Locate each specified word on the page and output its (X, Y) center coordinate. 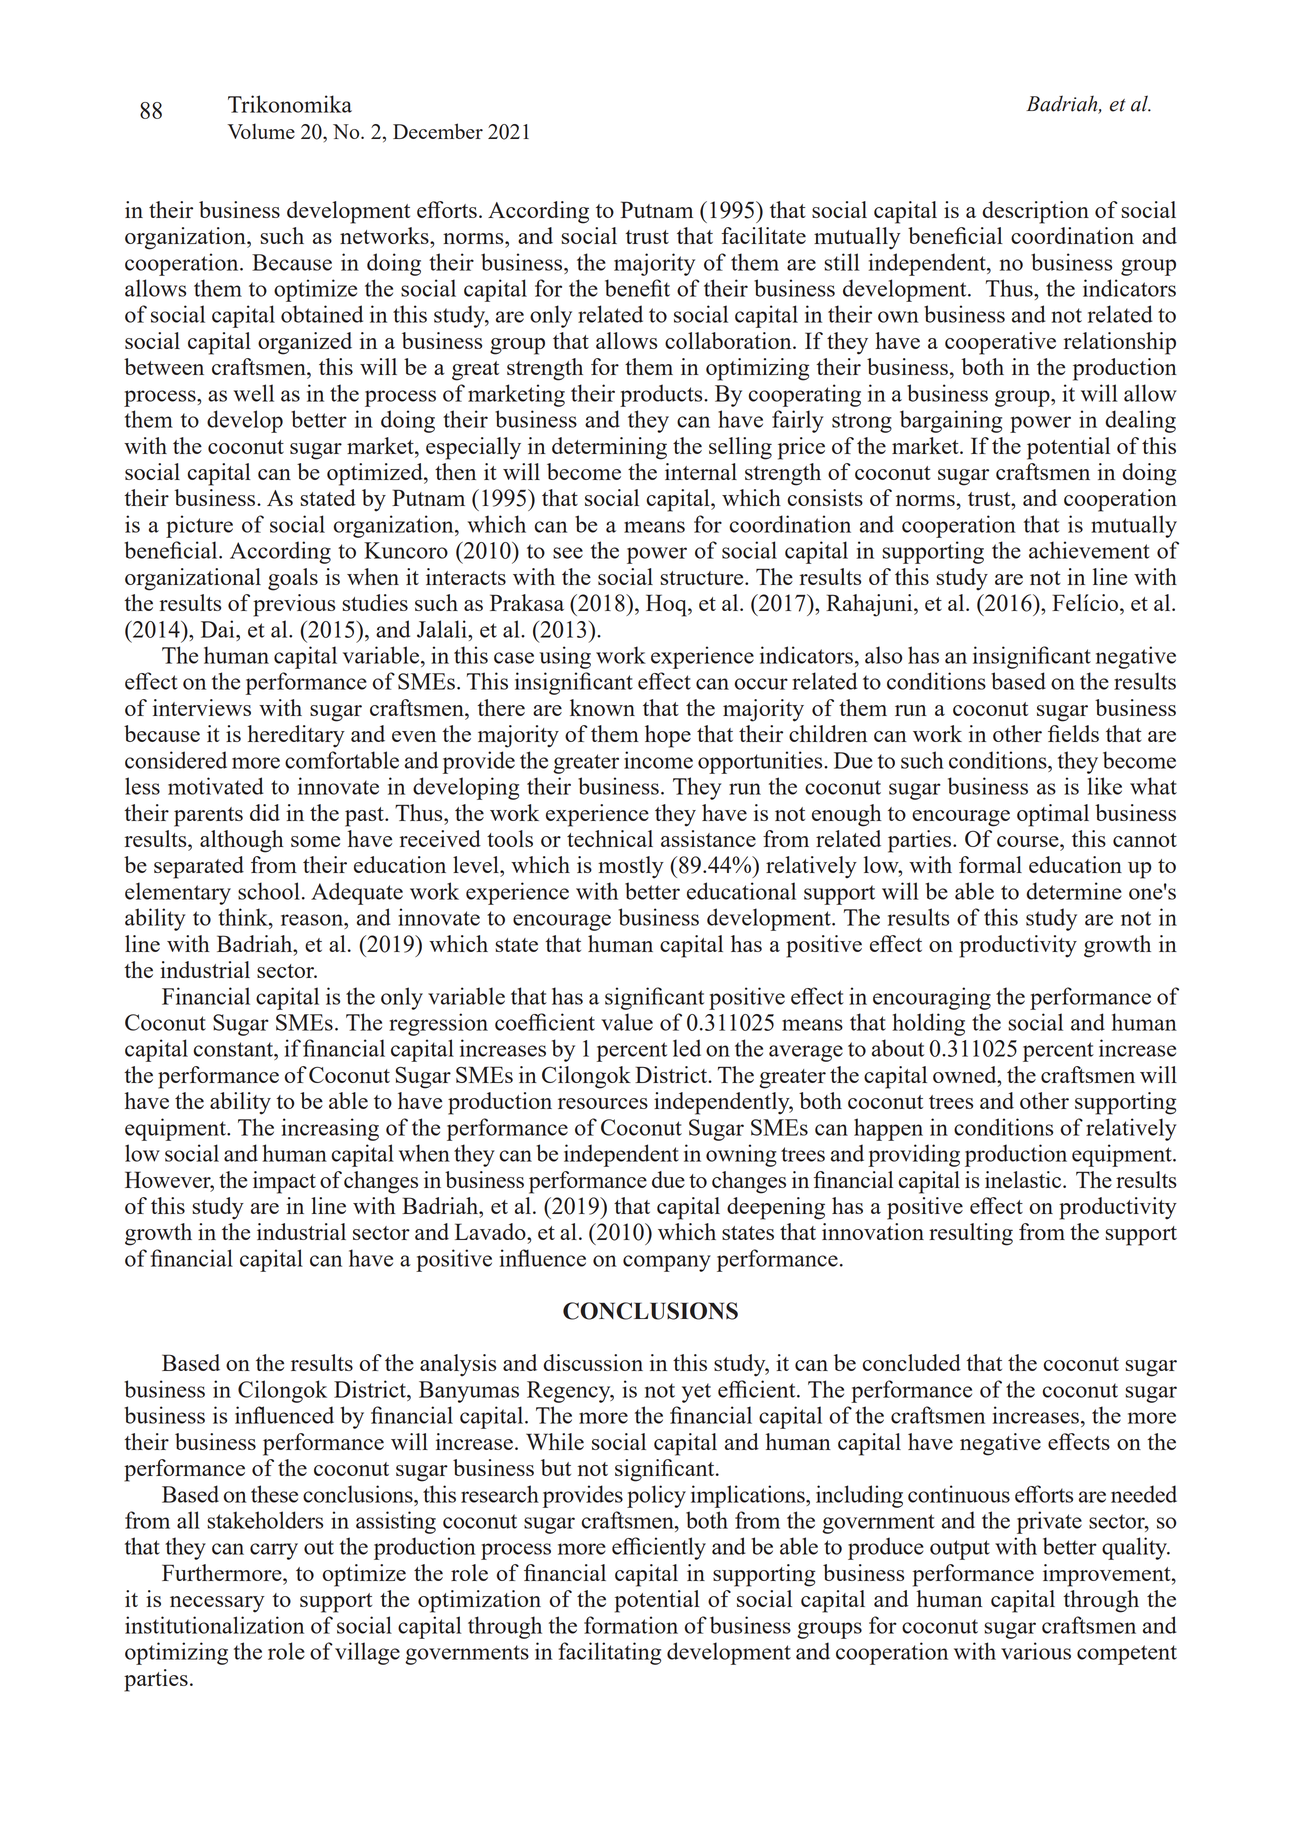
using (565, 657)
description (1035, 212)
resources (603, 1103)
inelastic (1024, 1179)
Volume (261, 131)
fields (1073, 733)
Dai (219, 629)
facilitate (763, 235)
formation (631, 1625)
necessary (217, 1604)
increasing (330, 1129)
